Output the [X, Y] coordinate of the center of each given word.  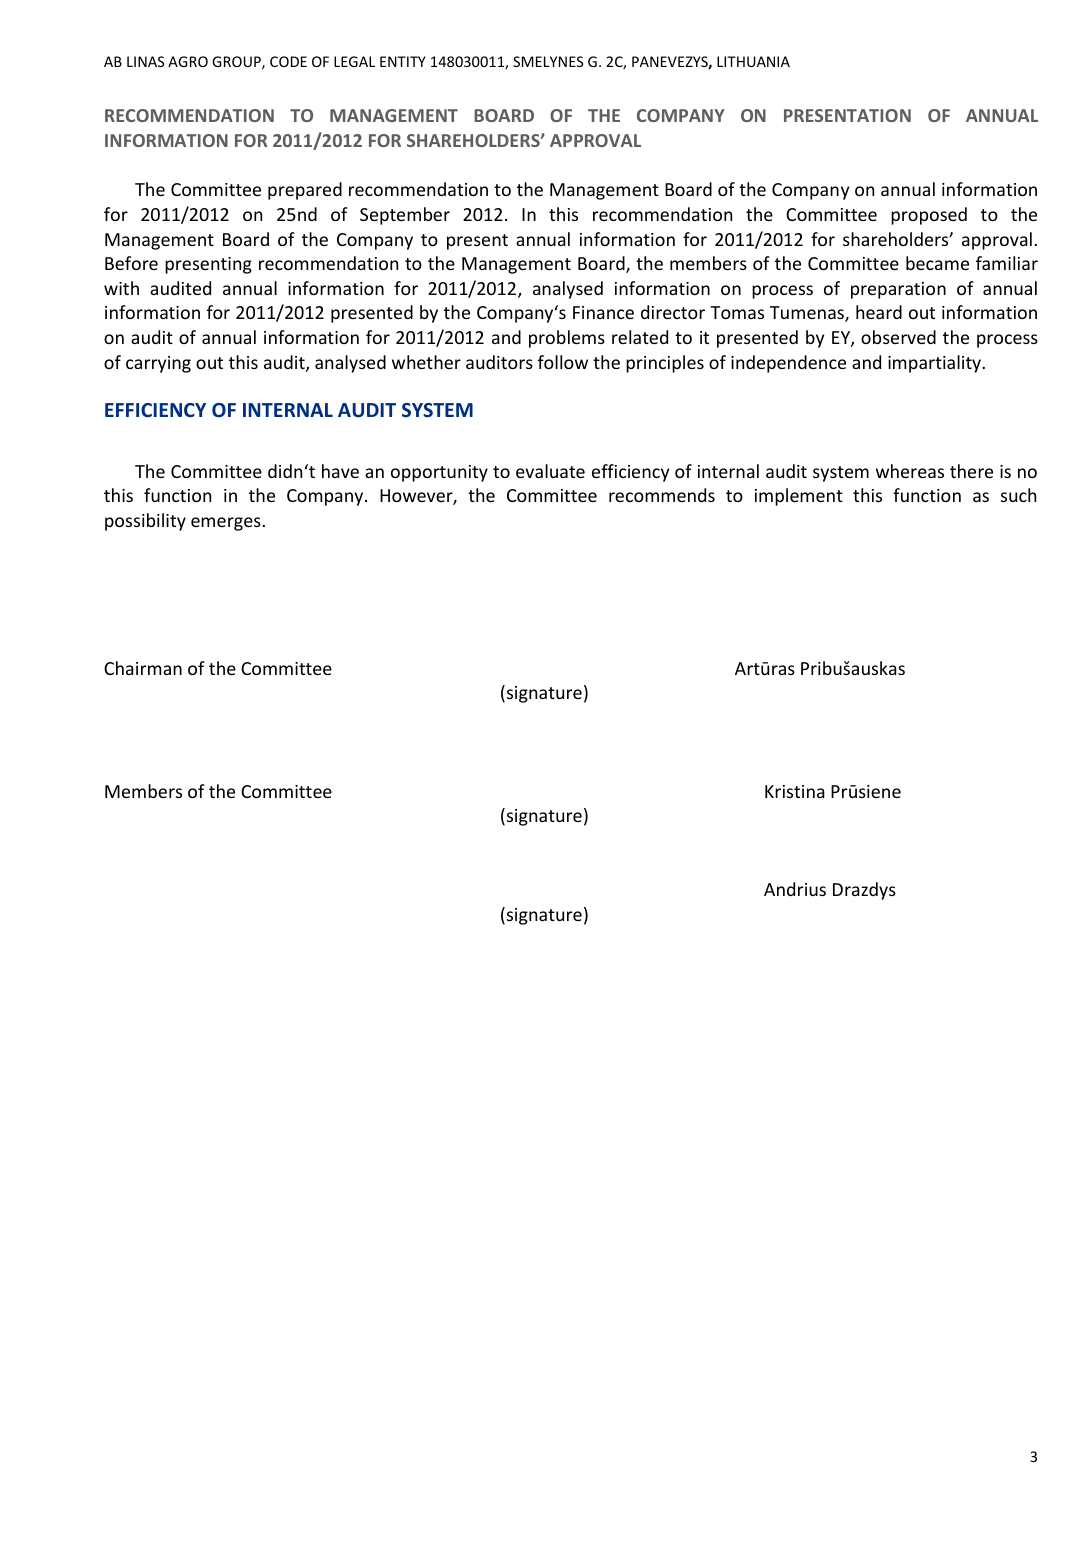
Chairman [143, 668]
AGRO [188, 61]
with [121, 288]
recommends [662, 495]
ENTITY [403, 61]
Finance [603, 312]
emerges [227, 524]
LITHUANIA [753, 61]
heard [879, 312]
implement [799, 497]
